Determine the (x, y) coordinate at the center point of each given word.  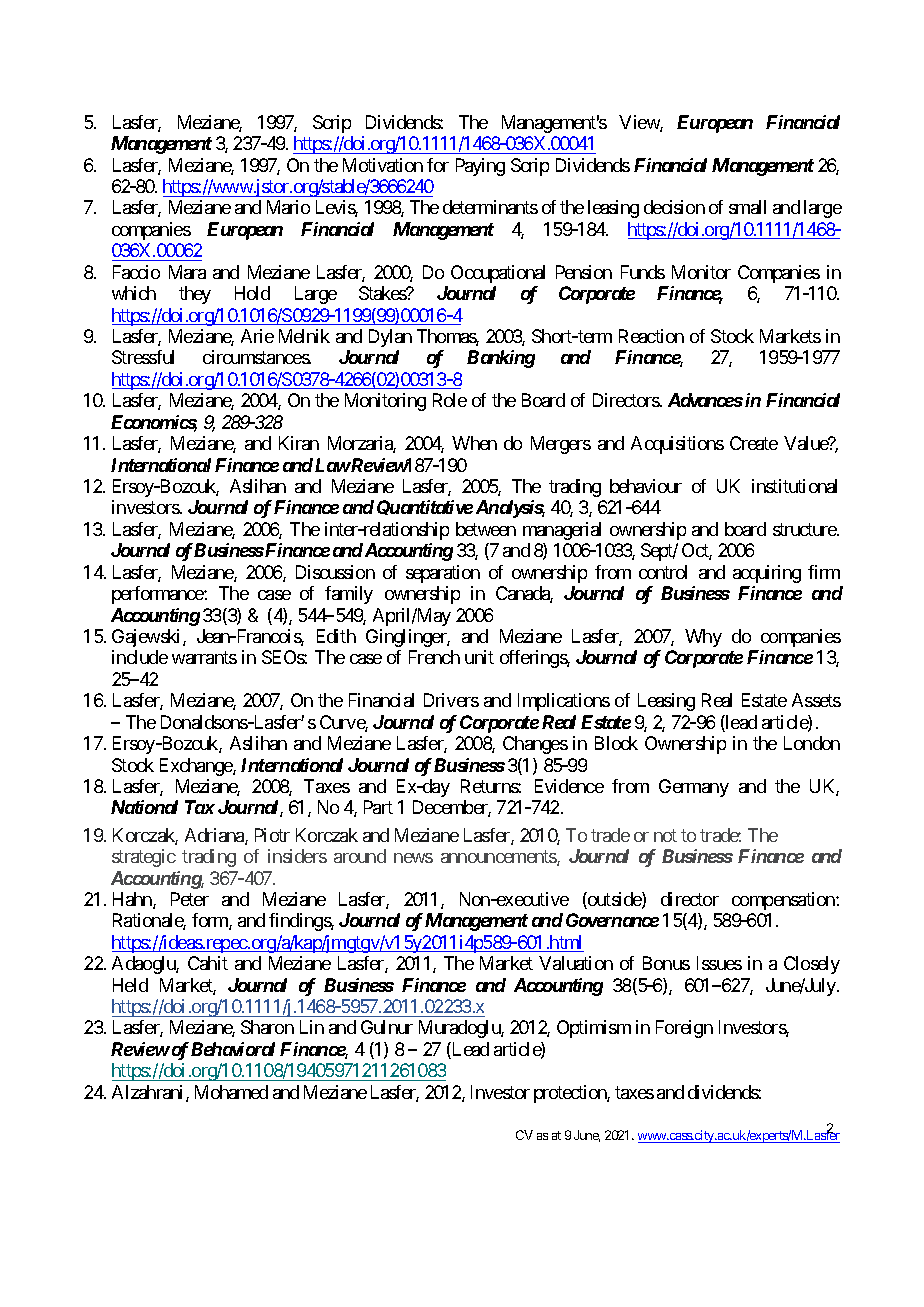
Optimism (594, 1029)
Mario (288, 207)
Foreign (684, 1029)
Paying (480, 167)
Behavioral (233, 1049)
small (747, 207)
